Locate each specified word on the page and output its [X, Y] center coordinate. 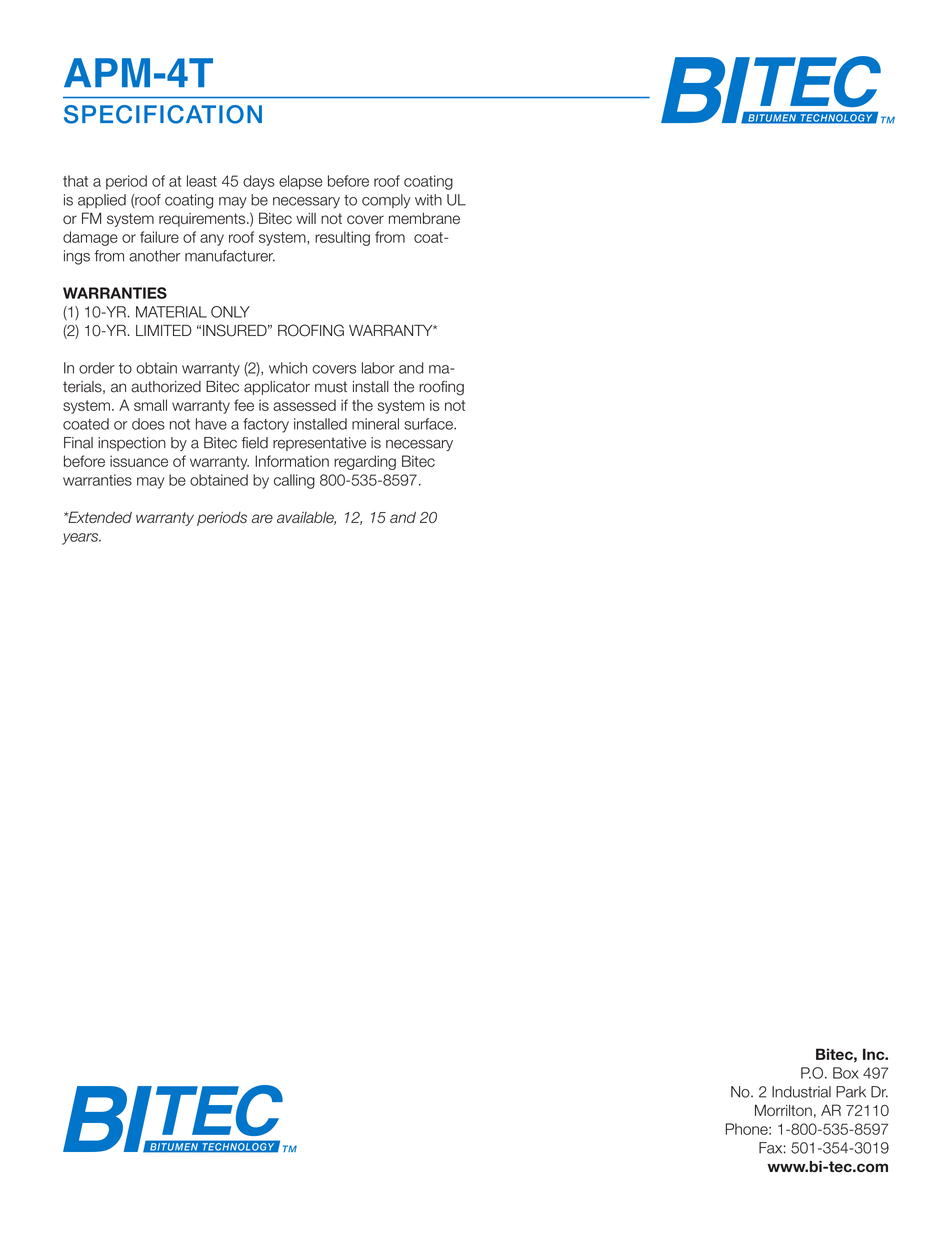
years [81, 539]
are [262, 518]
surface [429, 424]
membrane [424, 218]
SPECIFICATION [163, 114]
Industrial [801, 1092]
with [428, 200]
